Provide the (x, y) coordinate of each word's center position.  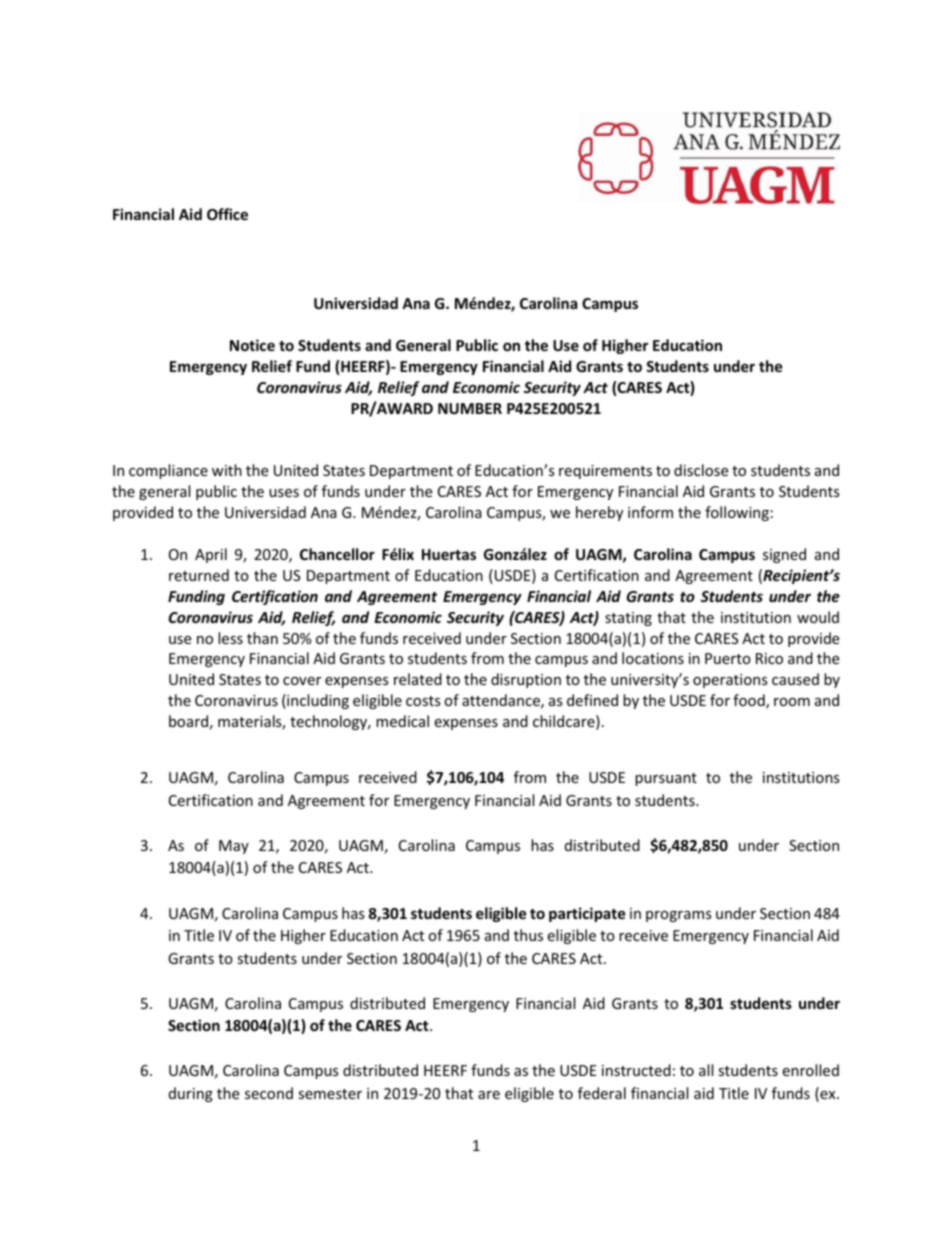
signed (784, 555)
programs (679, 916)
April (211, 555)
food (750, 701)
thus (528, 935)
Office (227, 214)
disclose (701, 470)
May (234, 847)
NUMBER (470, 408)
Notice (252, 345)
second (269, 1093)
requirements (605, 472)
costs (423, 701)
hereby (599, 513)
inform (650, 512)
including (317, 701)
